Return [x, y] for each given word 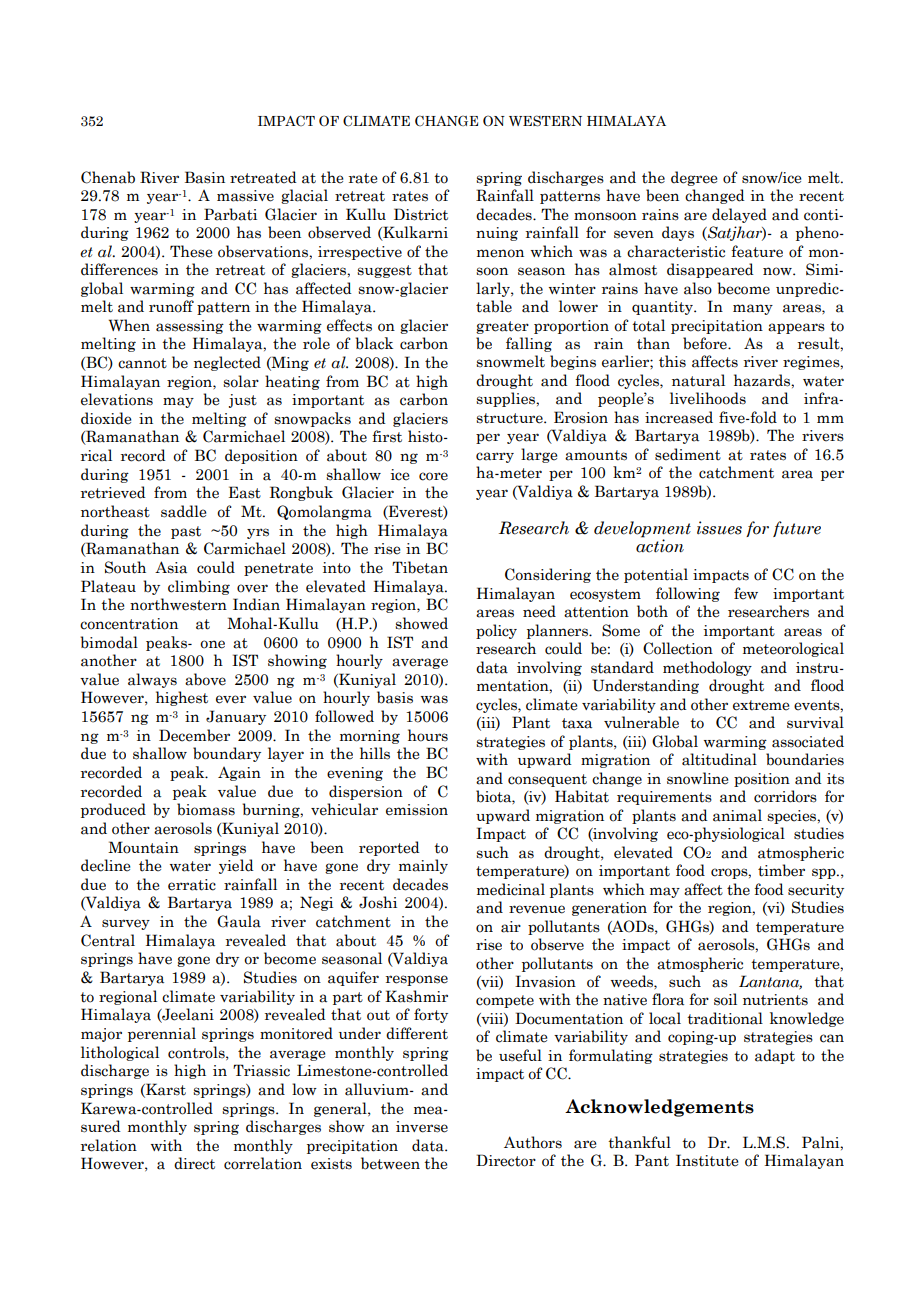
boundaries [805, 759]
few [746, 593]
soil [725, 999]
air [511, 927]
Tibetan [420, 567]
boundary [227, 754]
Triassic [261, 1070]
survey [126, 924]
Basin [205, 177]
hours [428, 735]
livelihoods [708, 398]
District [421, 214]
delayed [739, 215]
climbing [199, 587]
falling [529, 344]
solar [241, 381]
